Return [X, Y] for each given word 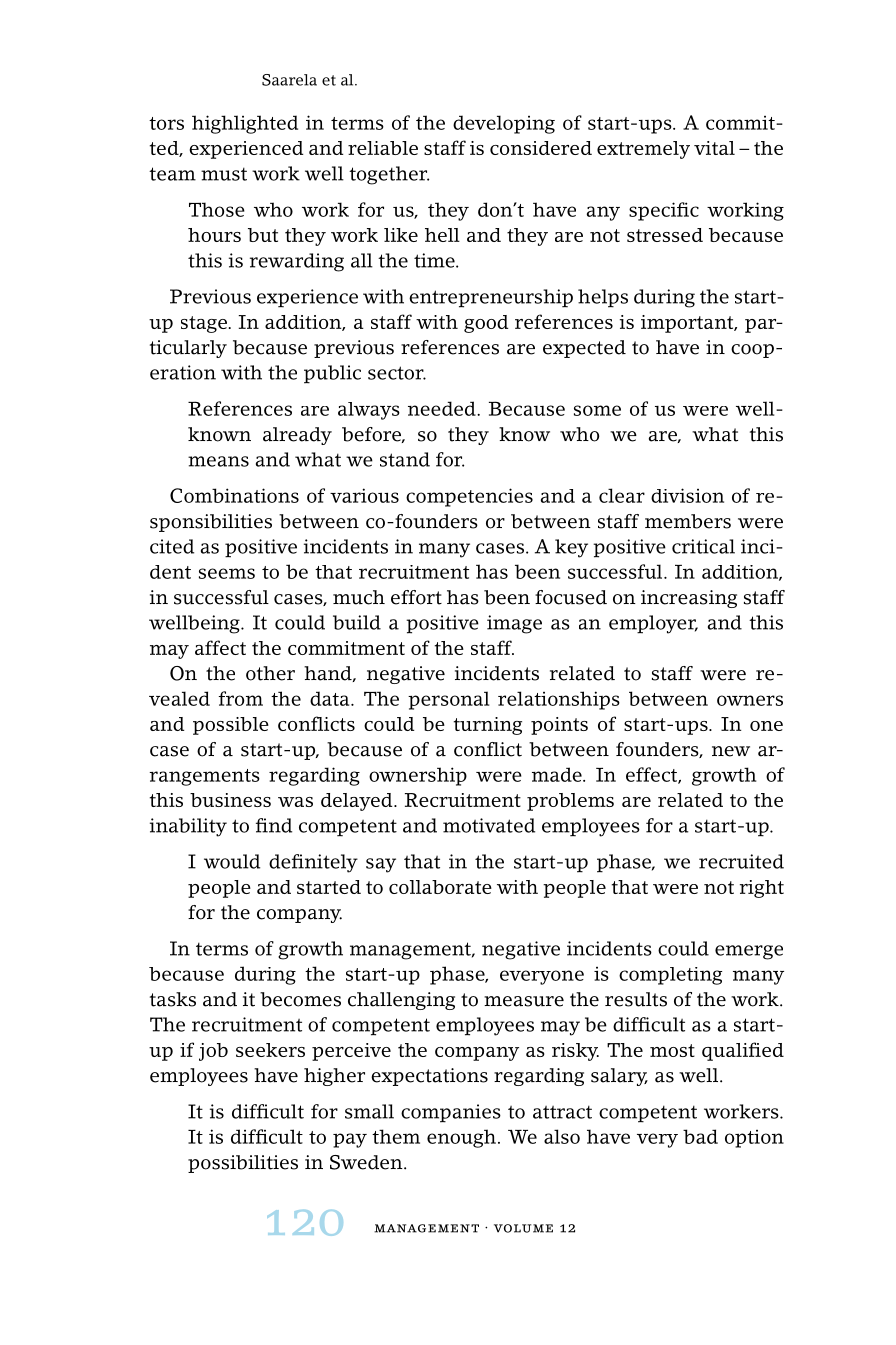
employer [653, 624]
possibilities [243, 1164]
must [224, 174]
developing [504, 124]
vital [714, 148]
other [270, 673]
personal [448, 700]
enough [461, 1138]
